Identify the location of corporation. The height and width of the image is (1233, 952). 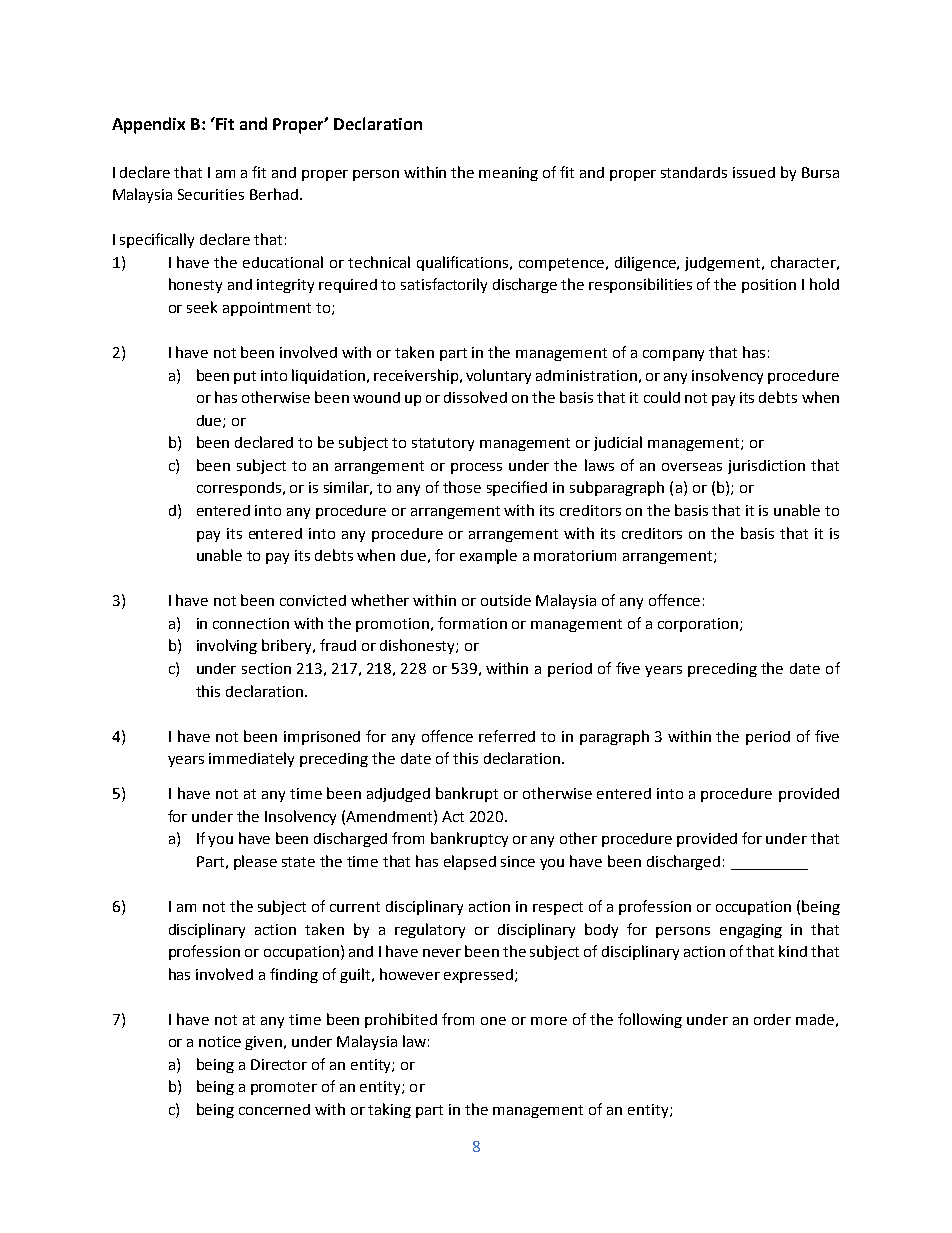
(699, 625).
